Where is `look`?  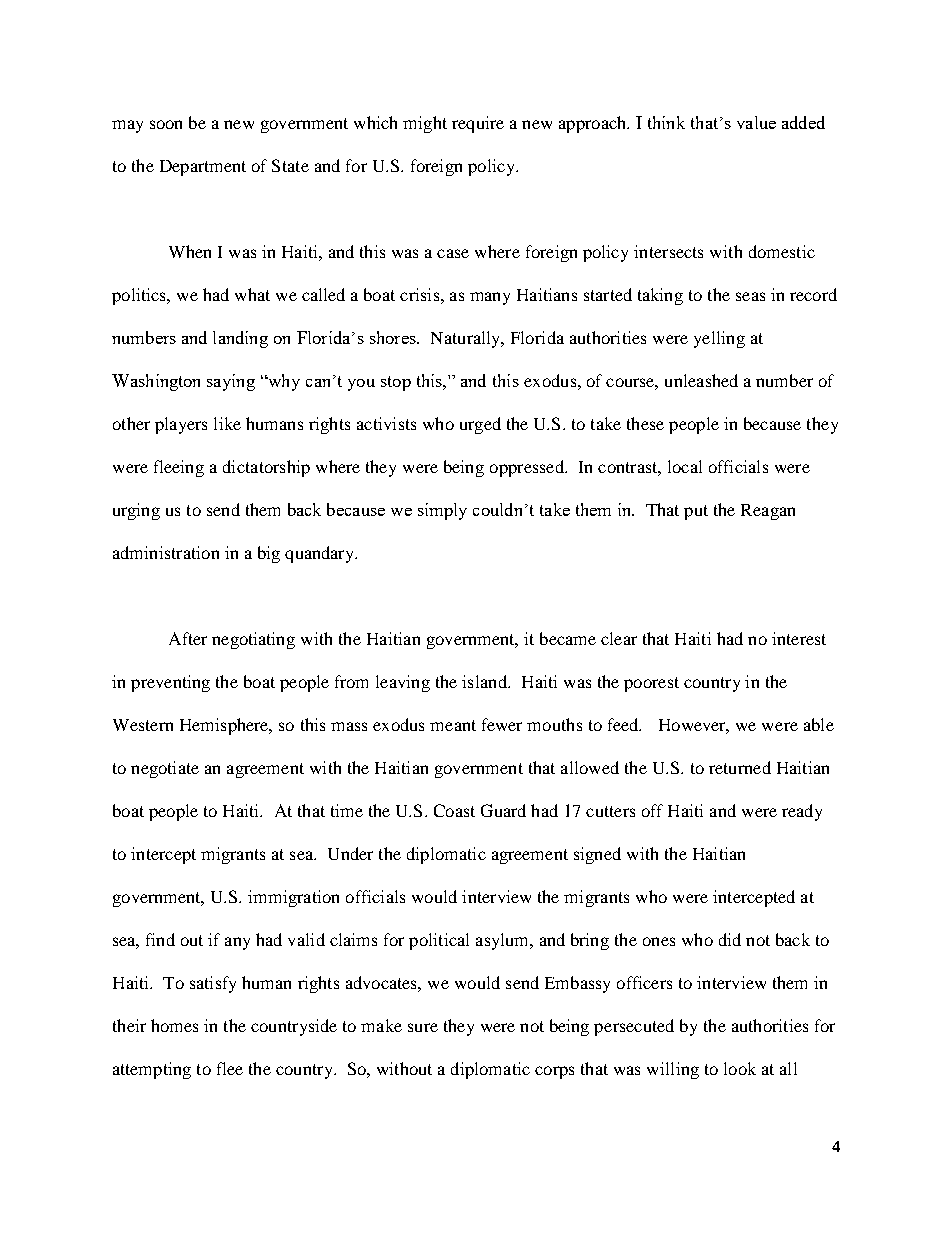 look is located at coordinates (740, 1068).
